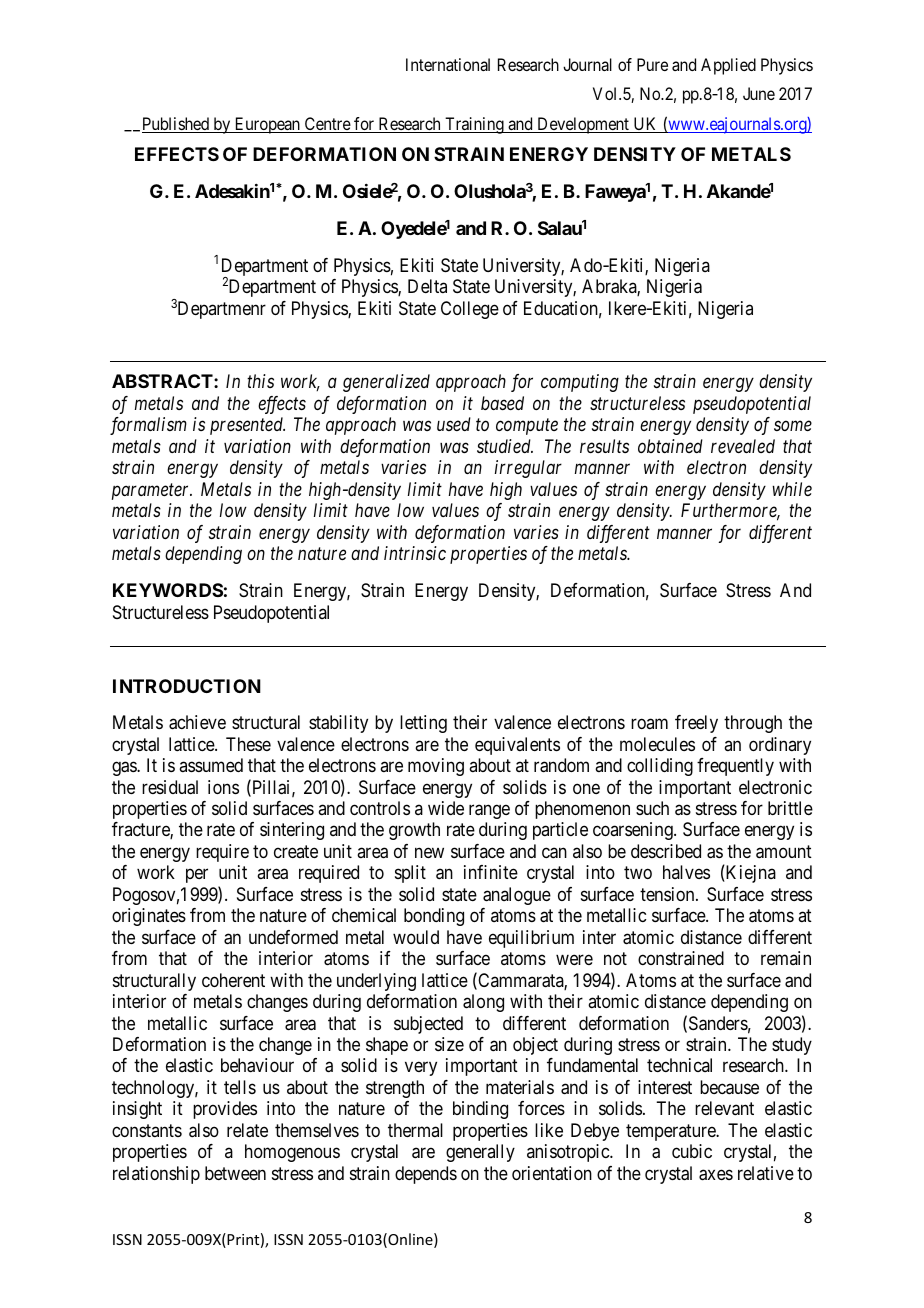 Image resolution: width=924 pixels, height=1308 pixels. What do you see at coordinates (267, 125) in the screenshot?
I see `European` at bounding box center [267, 125].
